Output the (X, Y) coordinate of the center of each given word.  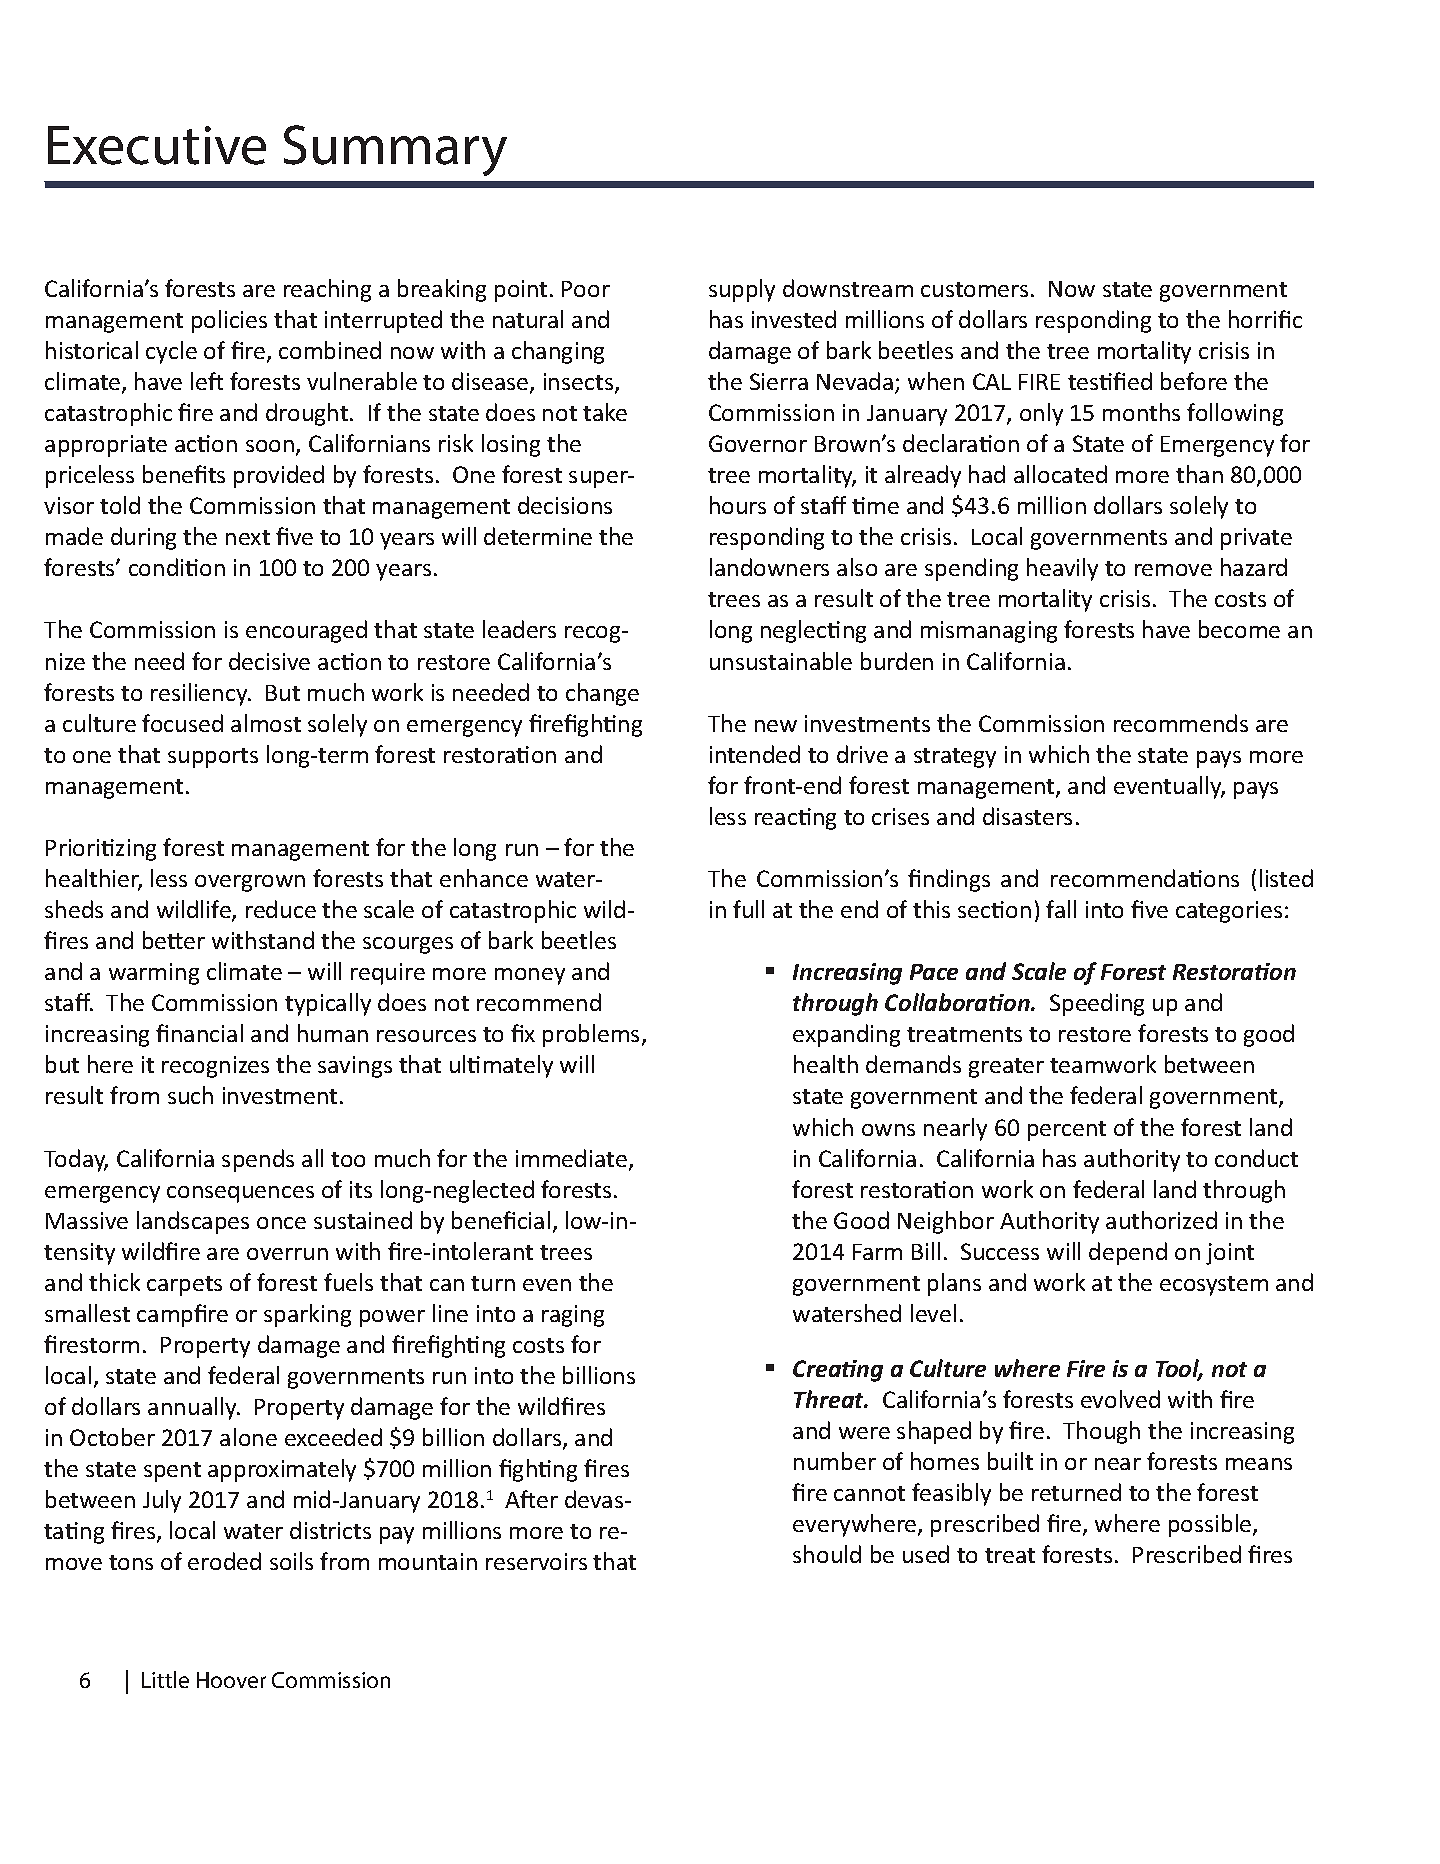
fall (1061, 909)
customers (974, 289)
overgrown (250, 883)
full (748, 909)
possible (1211, 1525)
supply (742, 290)
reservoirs (536, 1561)
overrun (287, 1254)
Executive (157, 145)
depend (1128, 1253)
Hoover (231, 1680)
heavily (1062, 569)
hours (738, 505)
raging (573, 1316)
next (248, 537)
